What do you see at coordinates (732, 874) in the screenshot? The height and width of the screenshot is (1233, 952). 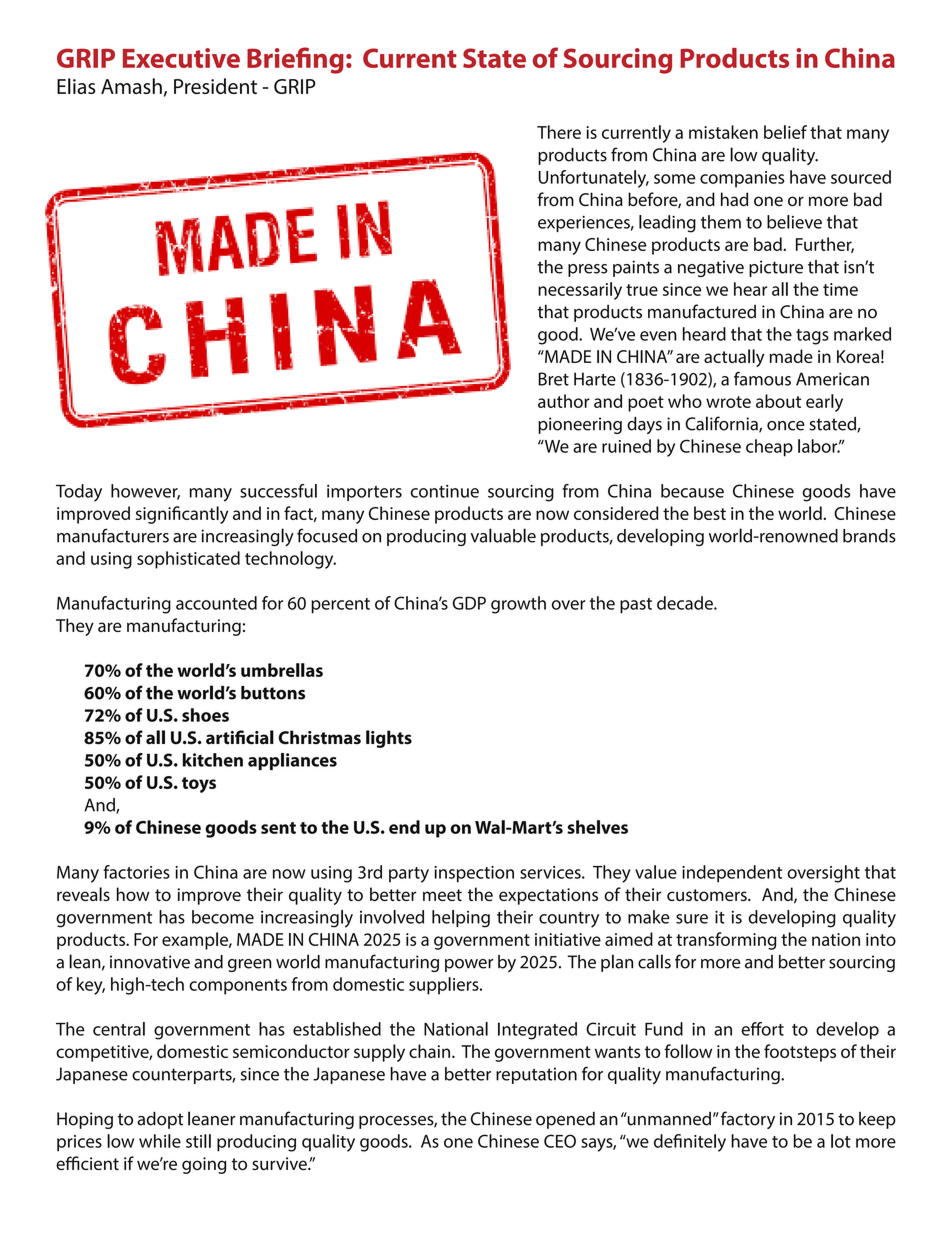 I see `independent` at bounding box center [732, 874].
